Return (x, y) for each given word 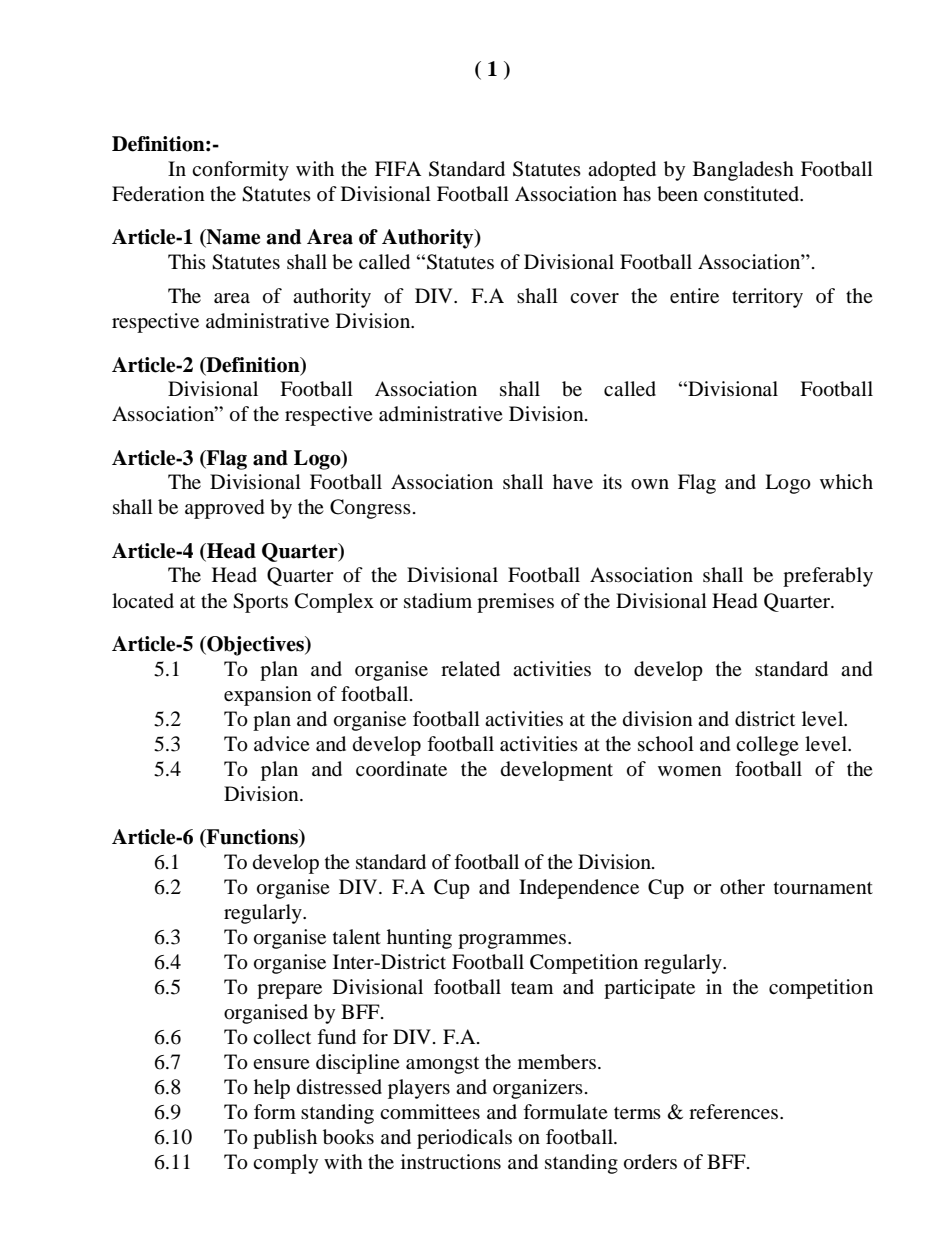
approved (224, 509)
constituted (752, 194)
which (846, 481)
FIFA (398, 168)
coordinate (401, 769)
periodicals (464, 1139)
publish (285, 1139)
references (733, 1111)
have (573, 482)
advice (282, 744)
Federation (158, 194)
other (742, 887)
